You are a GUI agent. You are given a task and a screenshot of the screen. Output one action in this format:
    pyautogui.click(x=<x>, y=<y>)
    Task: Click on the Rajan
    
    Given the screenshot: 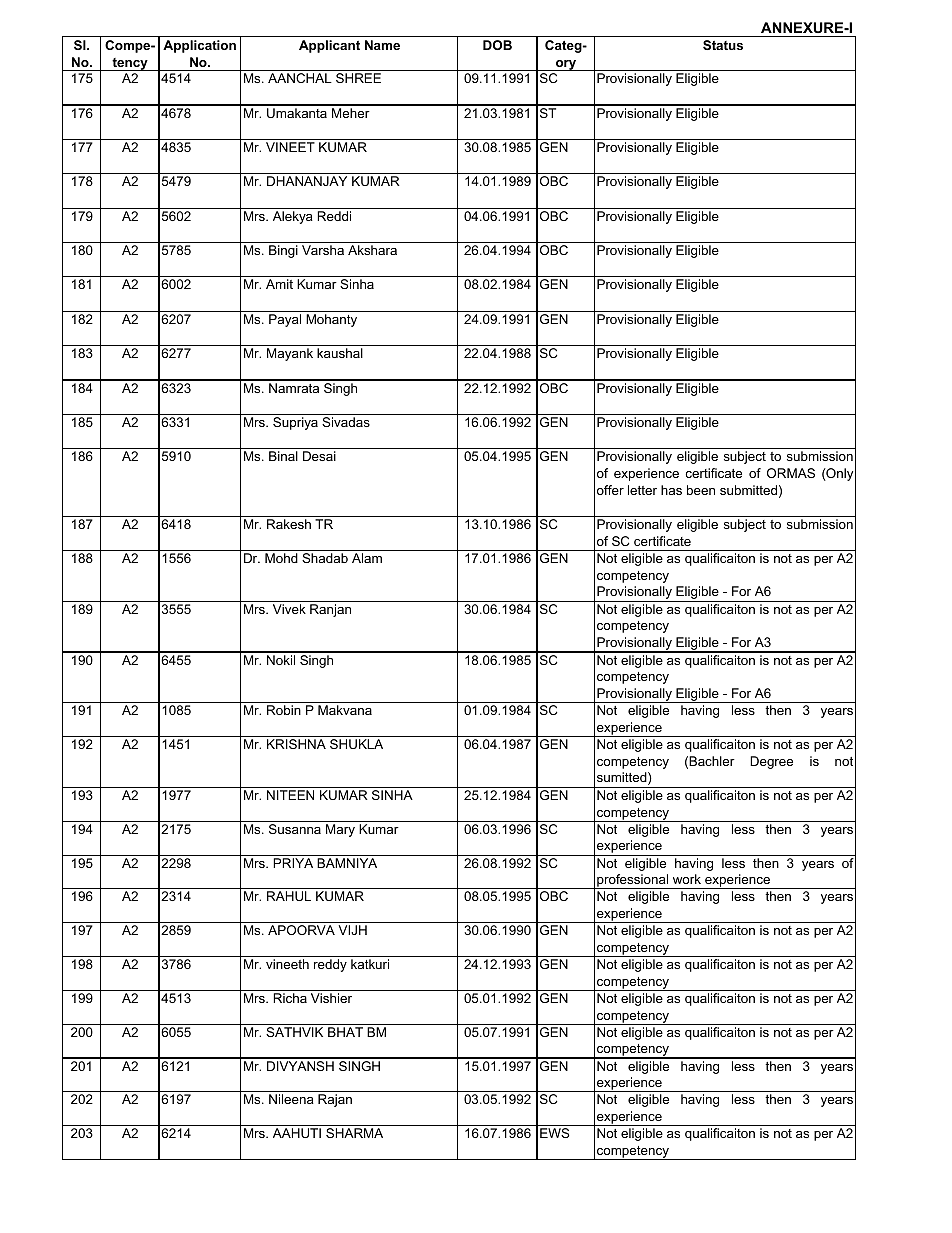 What is the action you would take?
    pyautogui.click(x=335, y=1100)
